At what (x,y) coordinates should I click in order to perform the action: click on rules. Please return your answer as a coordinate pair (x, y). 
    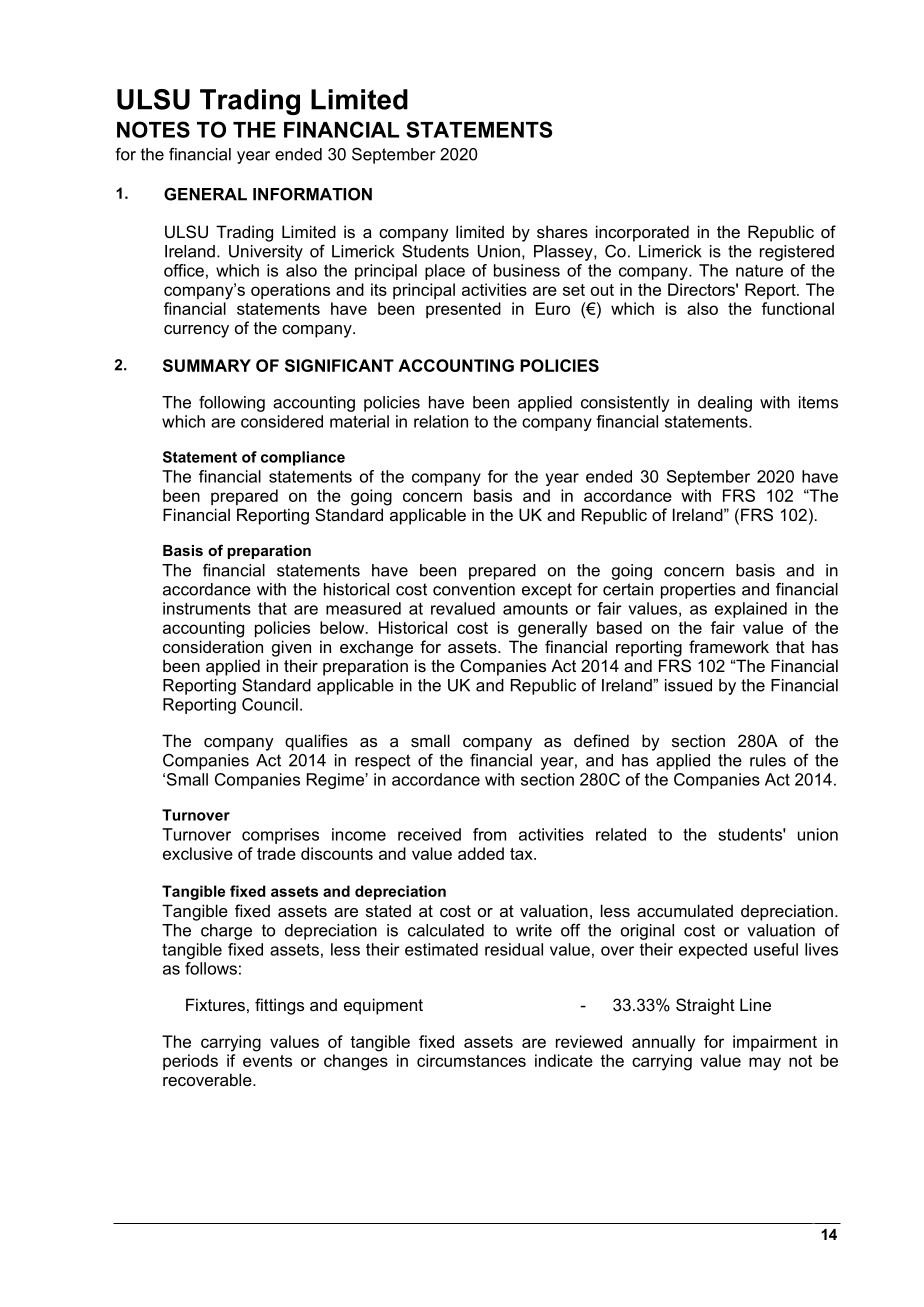
    Looking at the image, I should click on (768, 760).
